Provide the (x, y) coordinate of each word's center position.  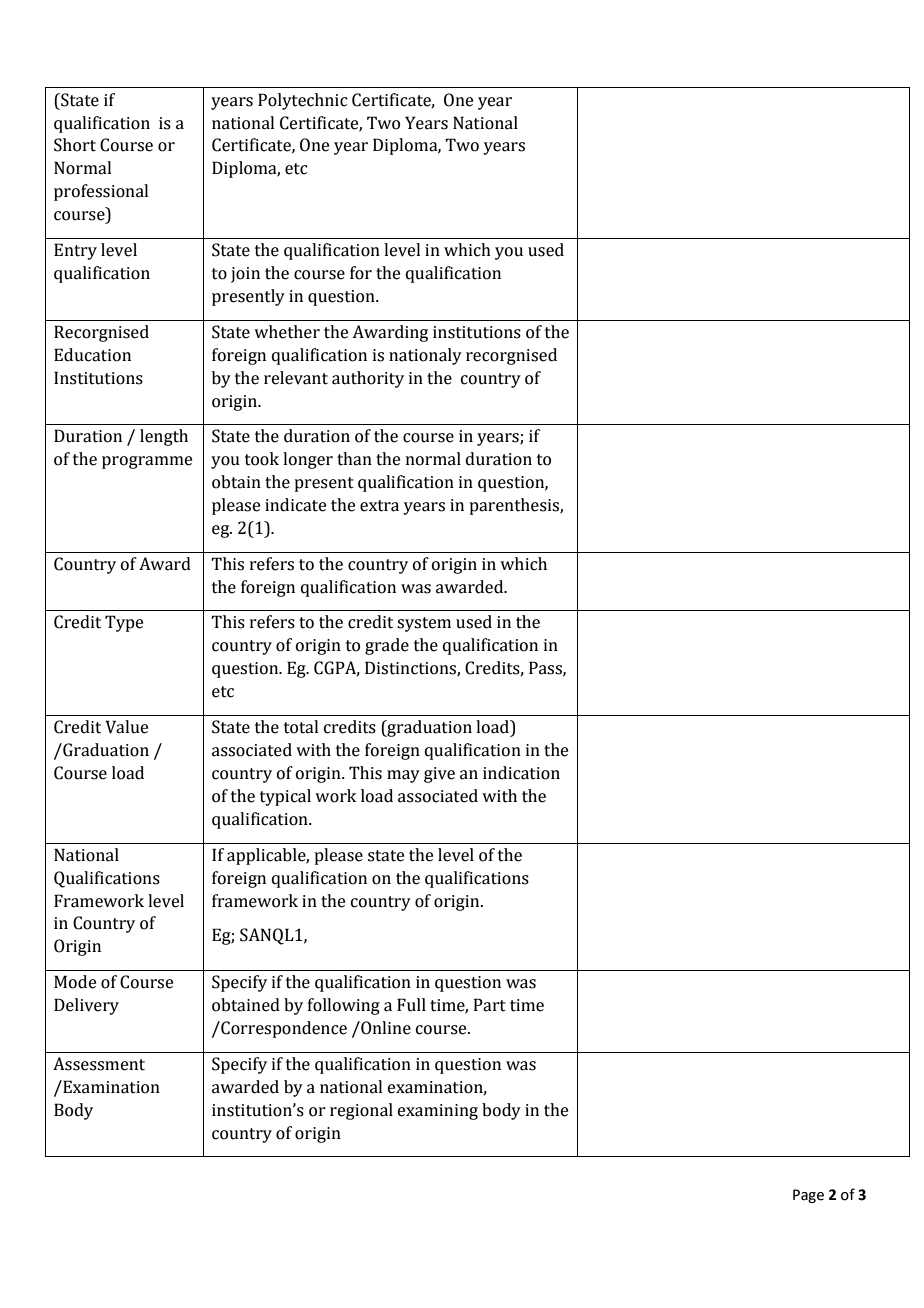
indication (521, 773)
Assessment (99, 1064)
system (424, 624)
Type (124, 623)
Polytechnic (303, 101)
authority (368, 379)
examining (438, 1112)
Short (75, 145)
